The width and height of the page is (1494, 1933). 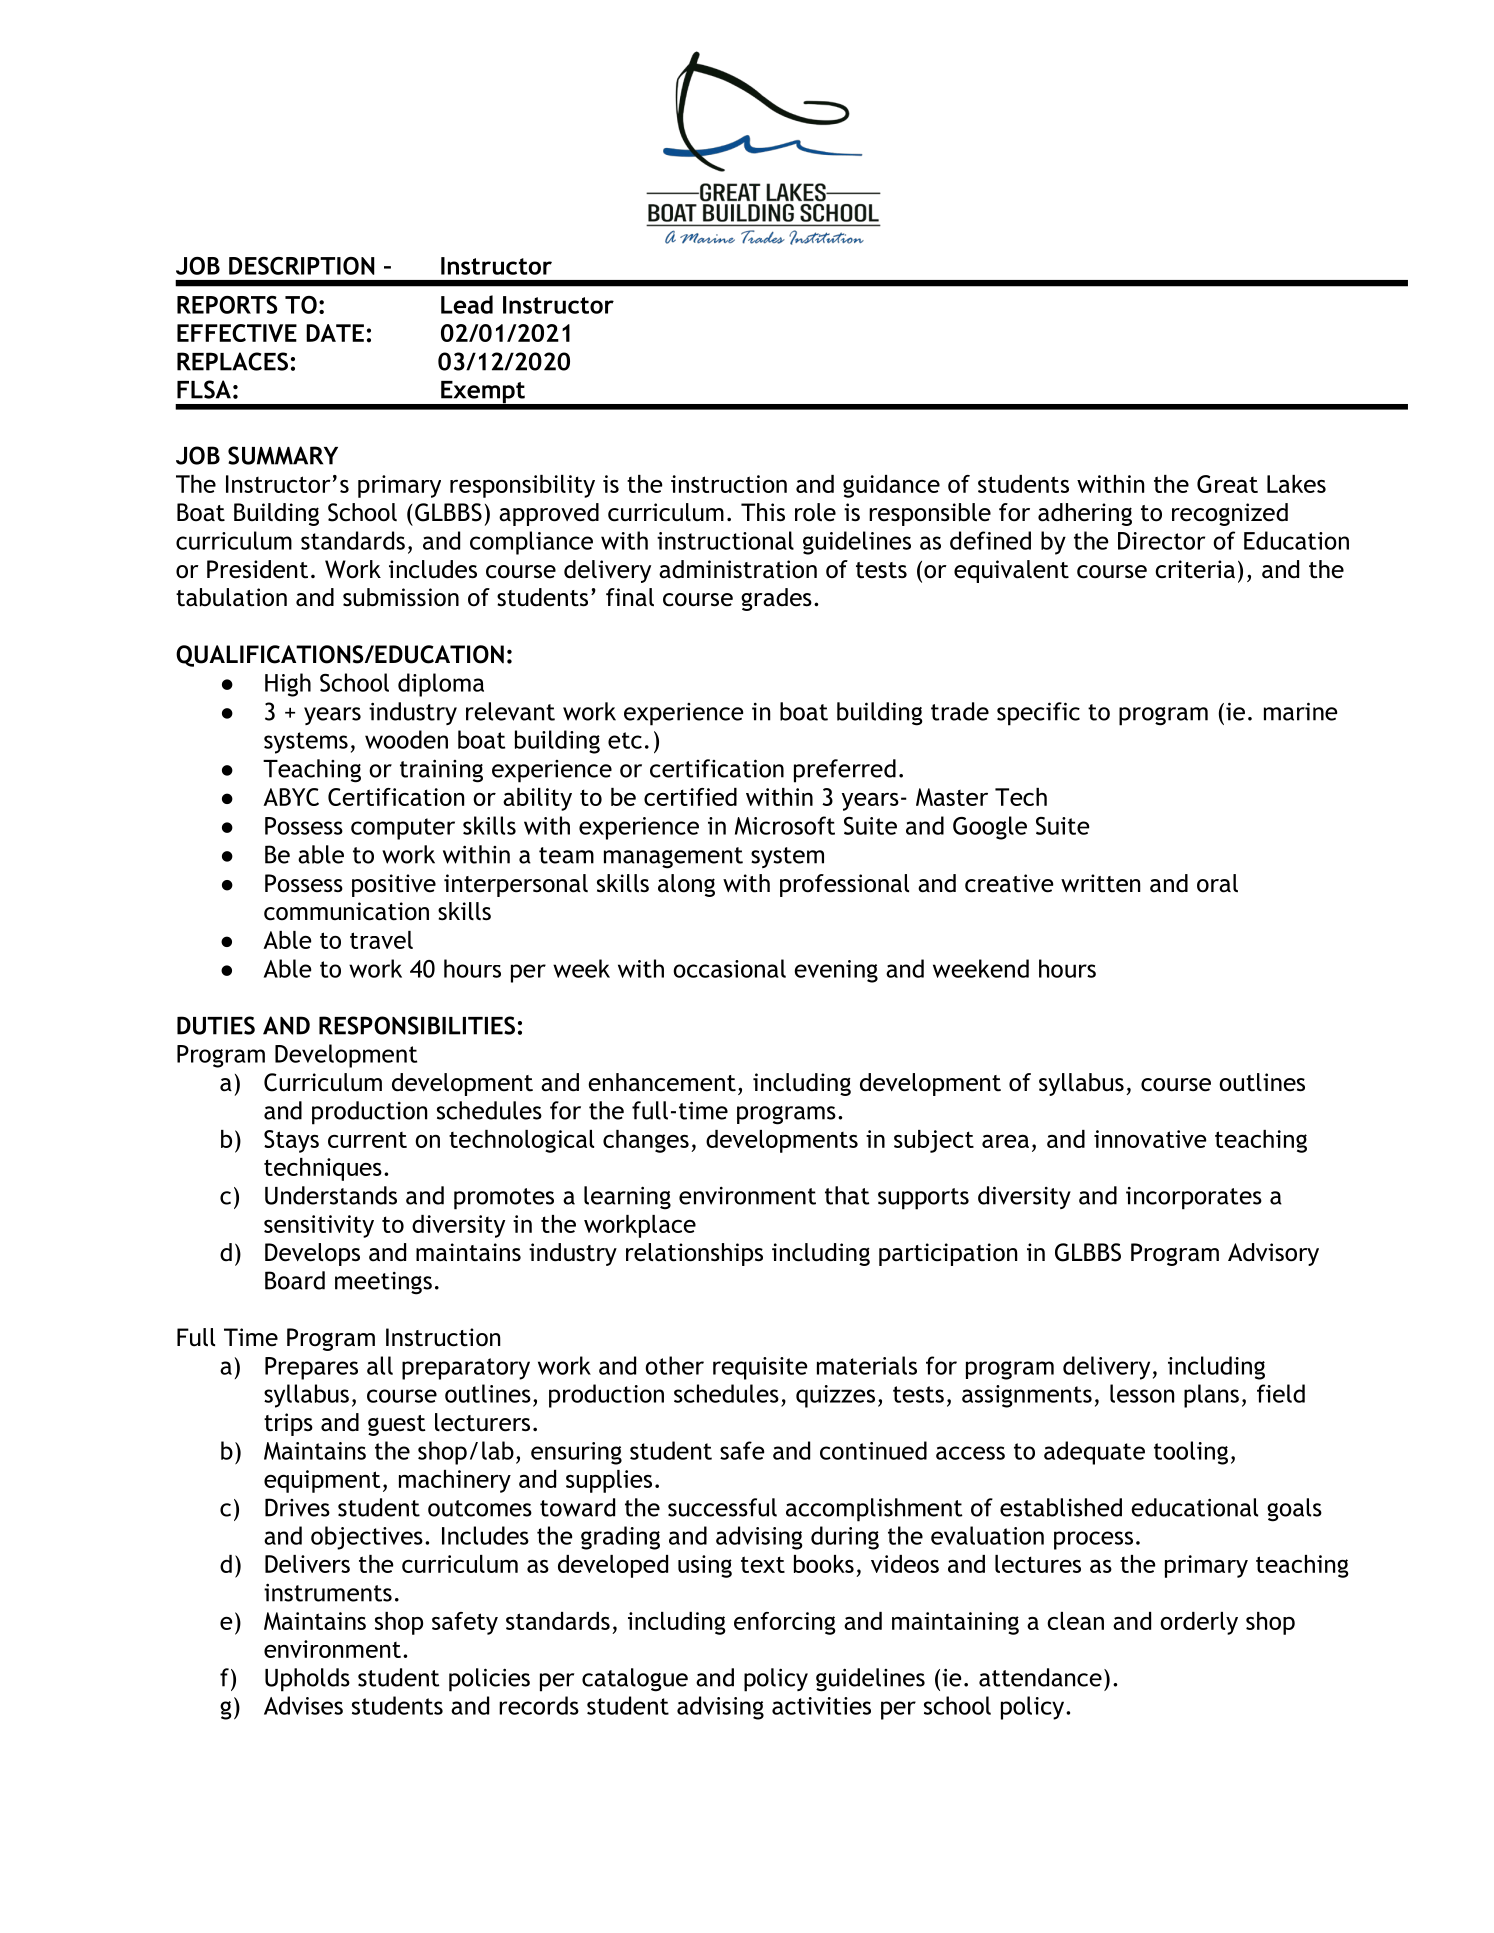 What do you see at coordinates (307, 1680) in the page?
I see `Upholds` at bounding box center [307, 1680].
